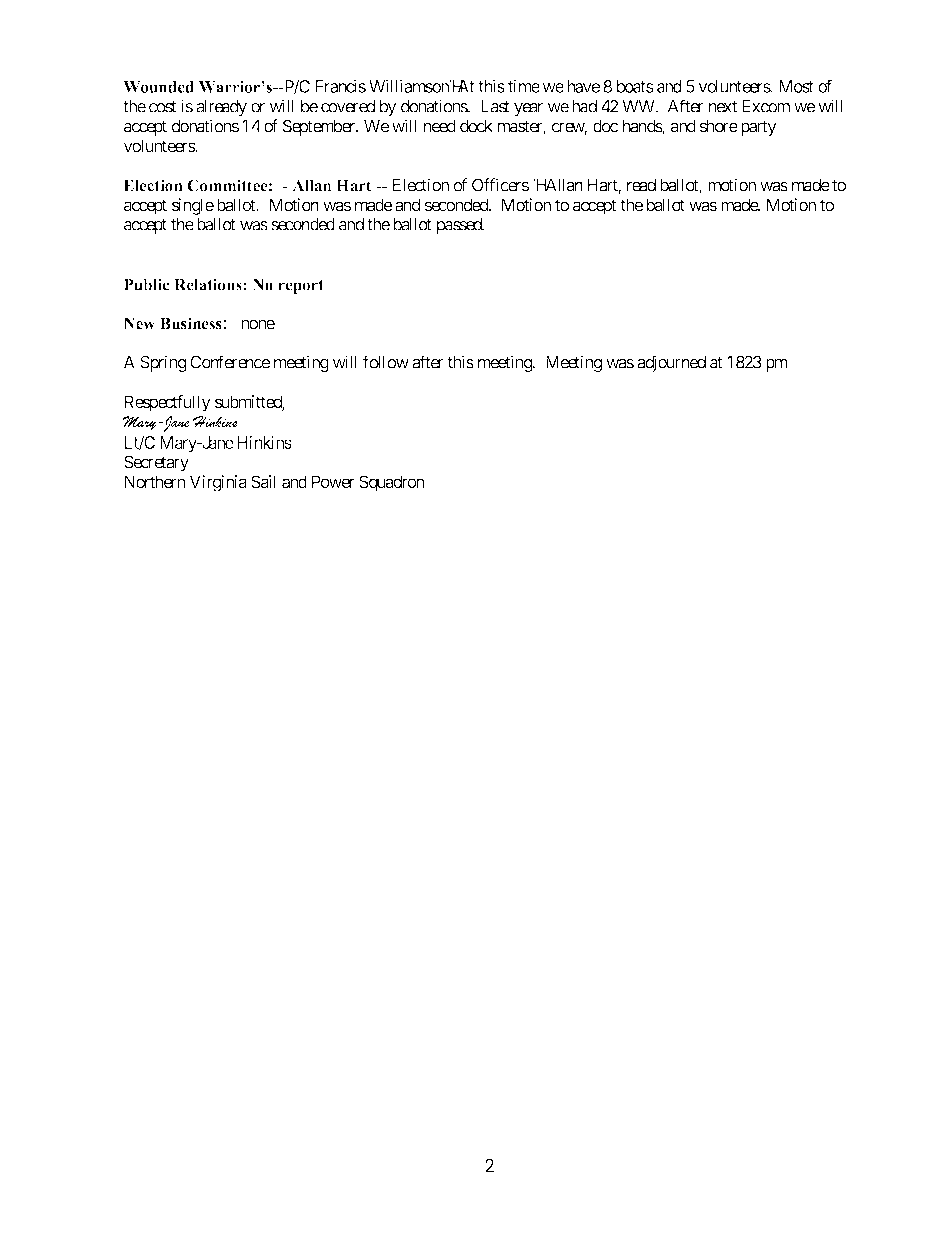 This screenshot has height=1233, width=952. I want to click on Power, so click(333, 481).
